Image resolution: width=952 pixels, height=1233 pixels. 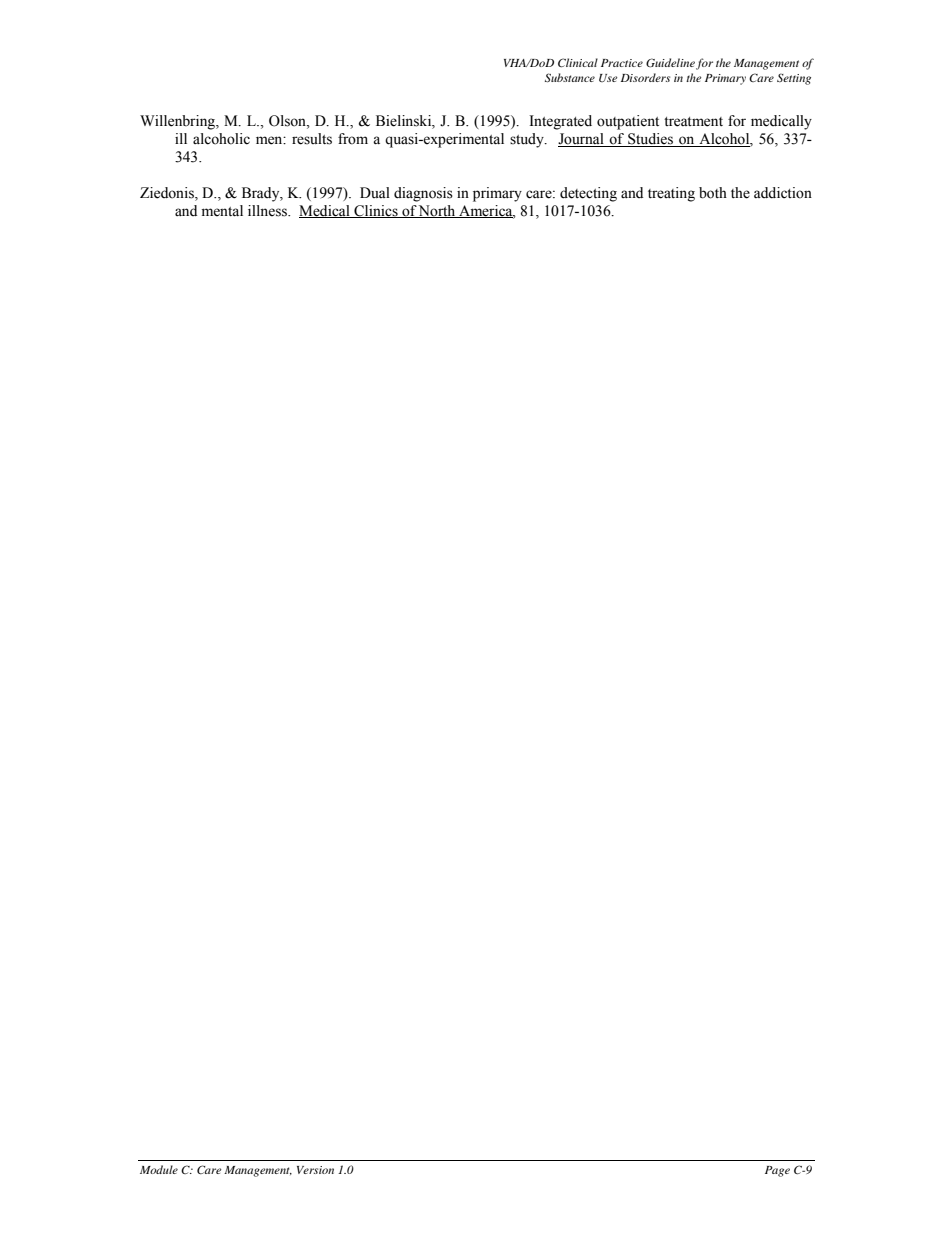 What do you see at coordinates (353, 139) in the screenshot?
I see `from` at bounding box center [353, 139].
